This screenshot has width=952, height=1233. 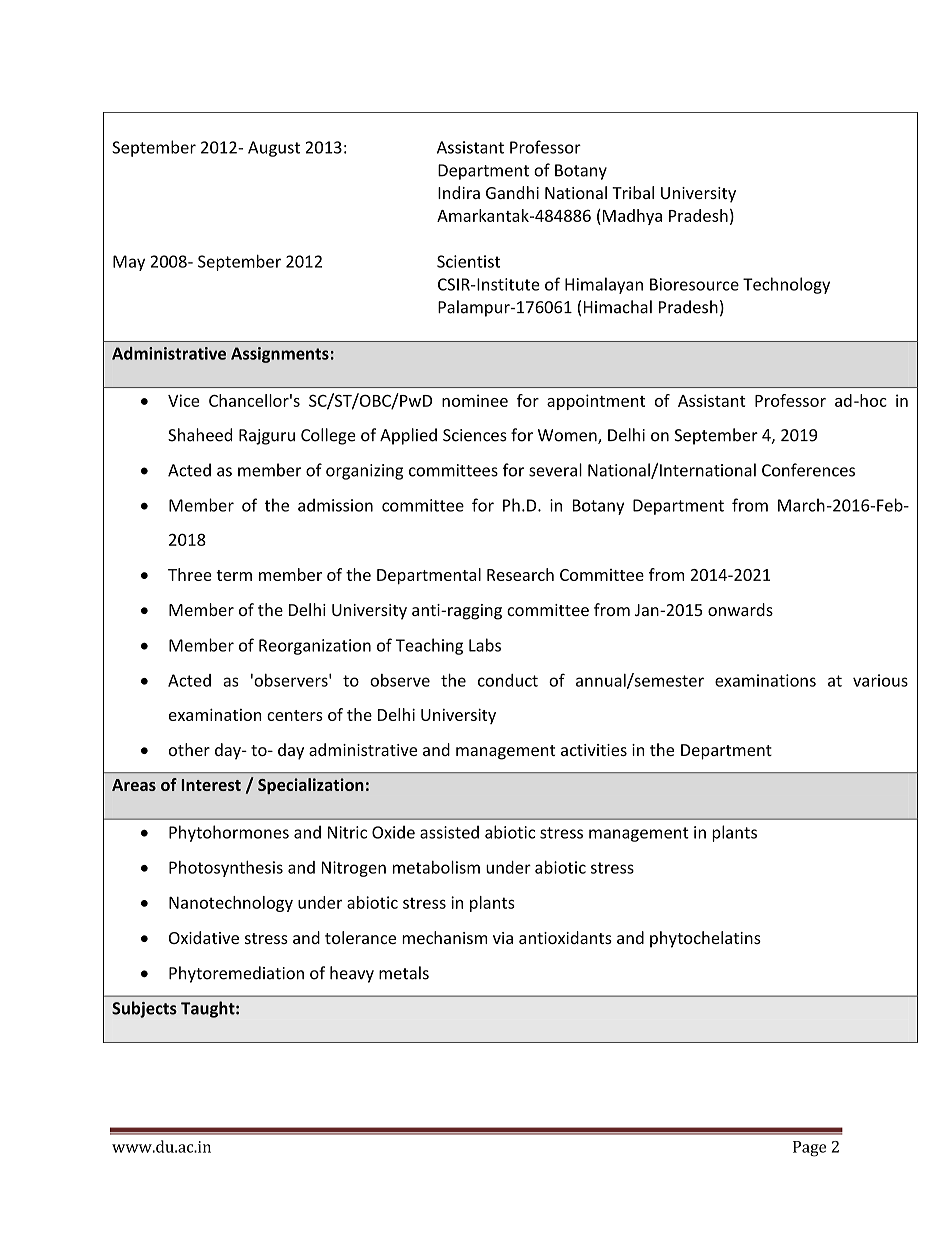 What do you see at coordinates (404, 973) in the screenshot?
I see `metals` at bounding box center [404, 973].
